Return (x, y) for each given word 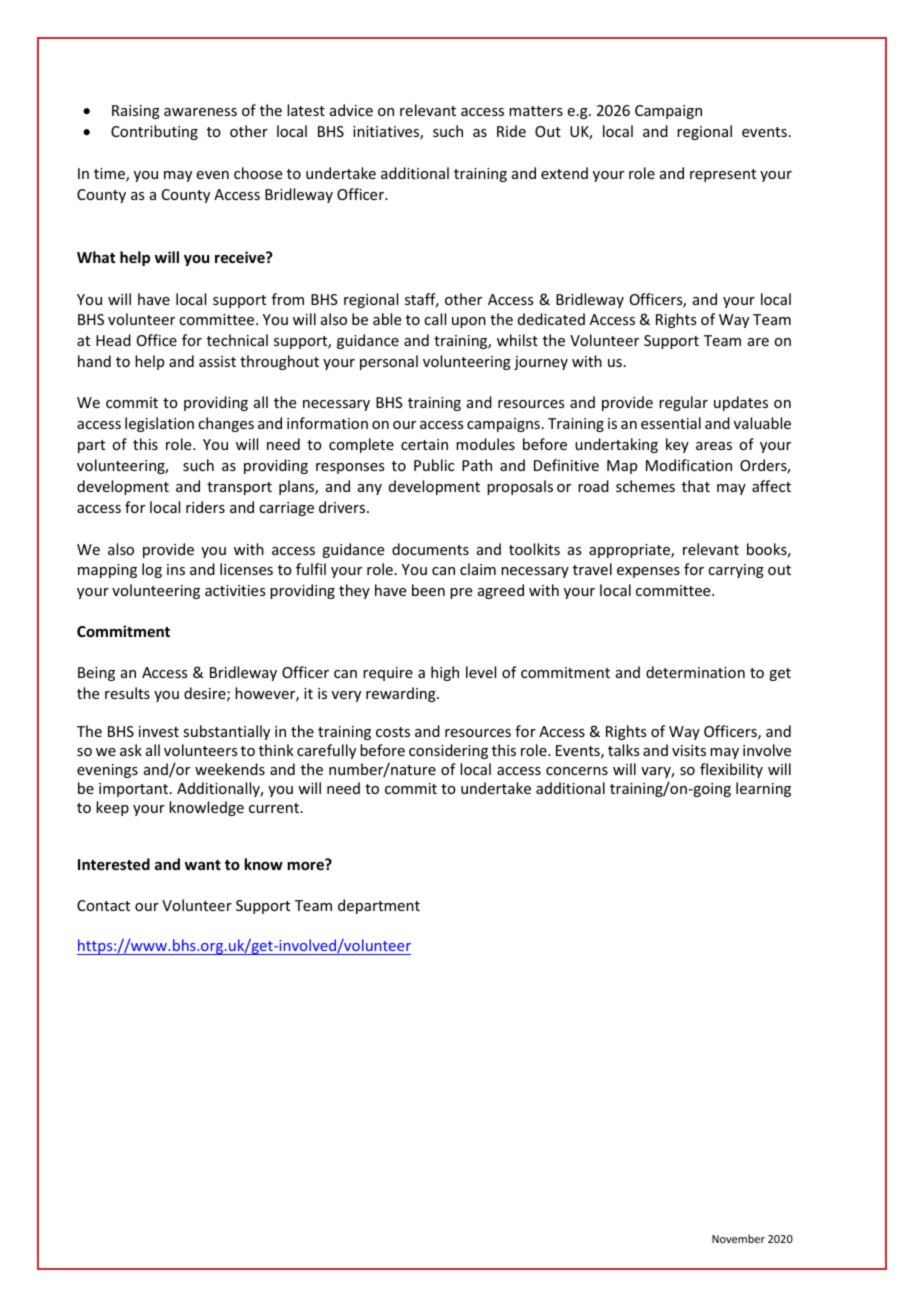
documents (430, 549)
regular (683, 403)
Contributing (154, 132)
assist (217, 361)
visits (689, 750)
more (307, 865)
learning (763, 789)
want (203, 865)
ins (176, 569)
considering (448, 751)
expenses (648, 572)
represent (723, 175)
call (435, 319)
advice (351, 110)
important (135, 790)
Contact (103, 905)
